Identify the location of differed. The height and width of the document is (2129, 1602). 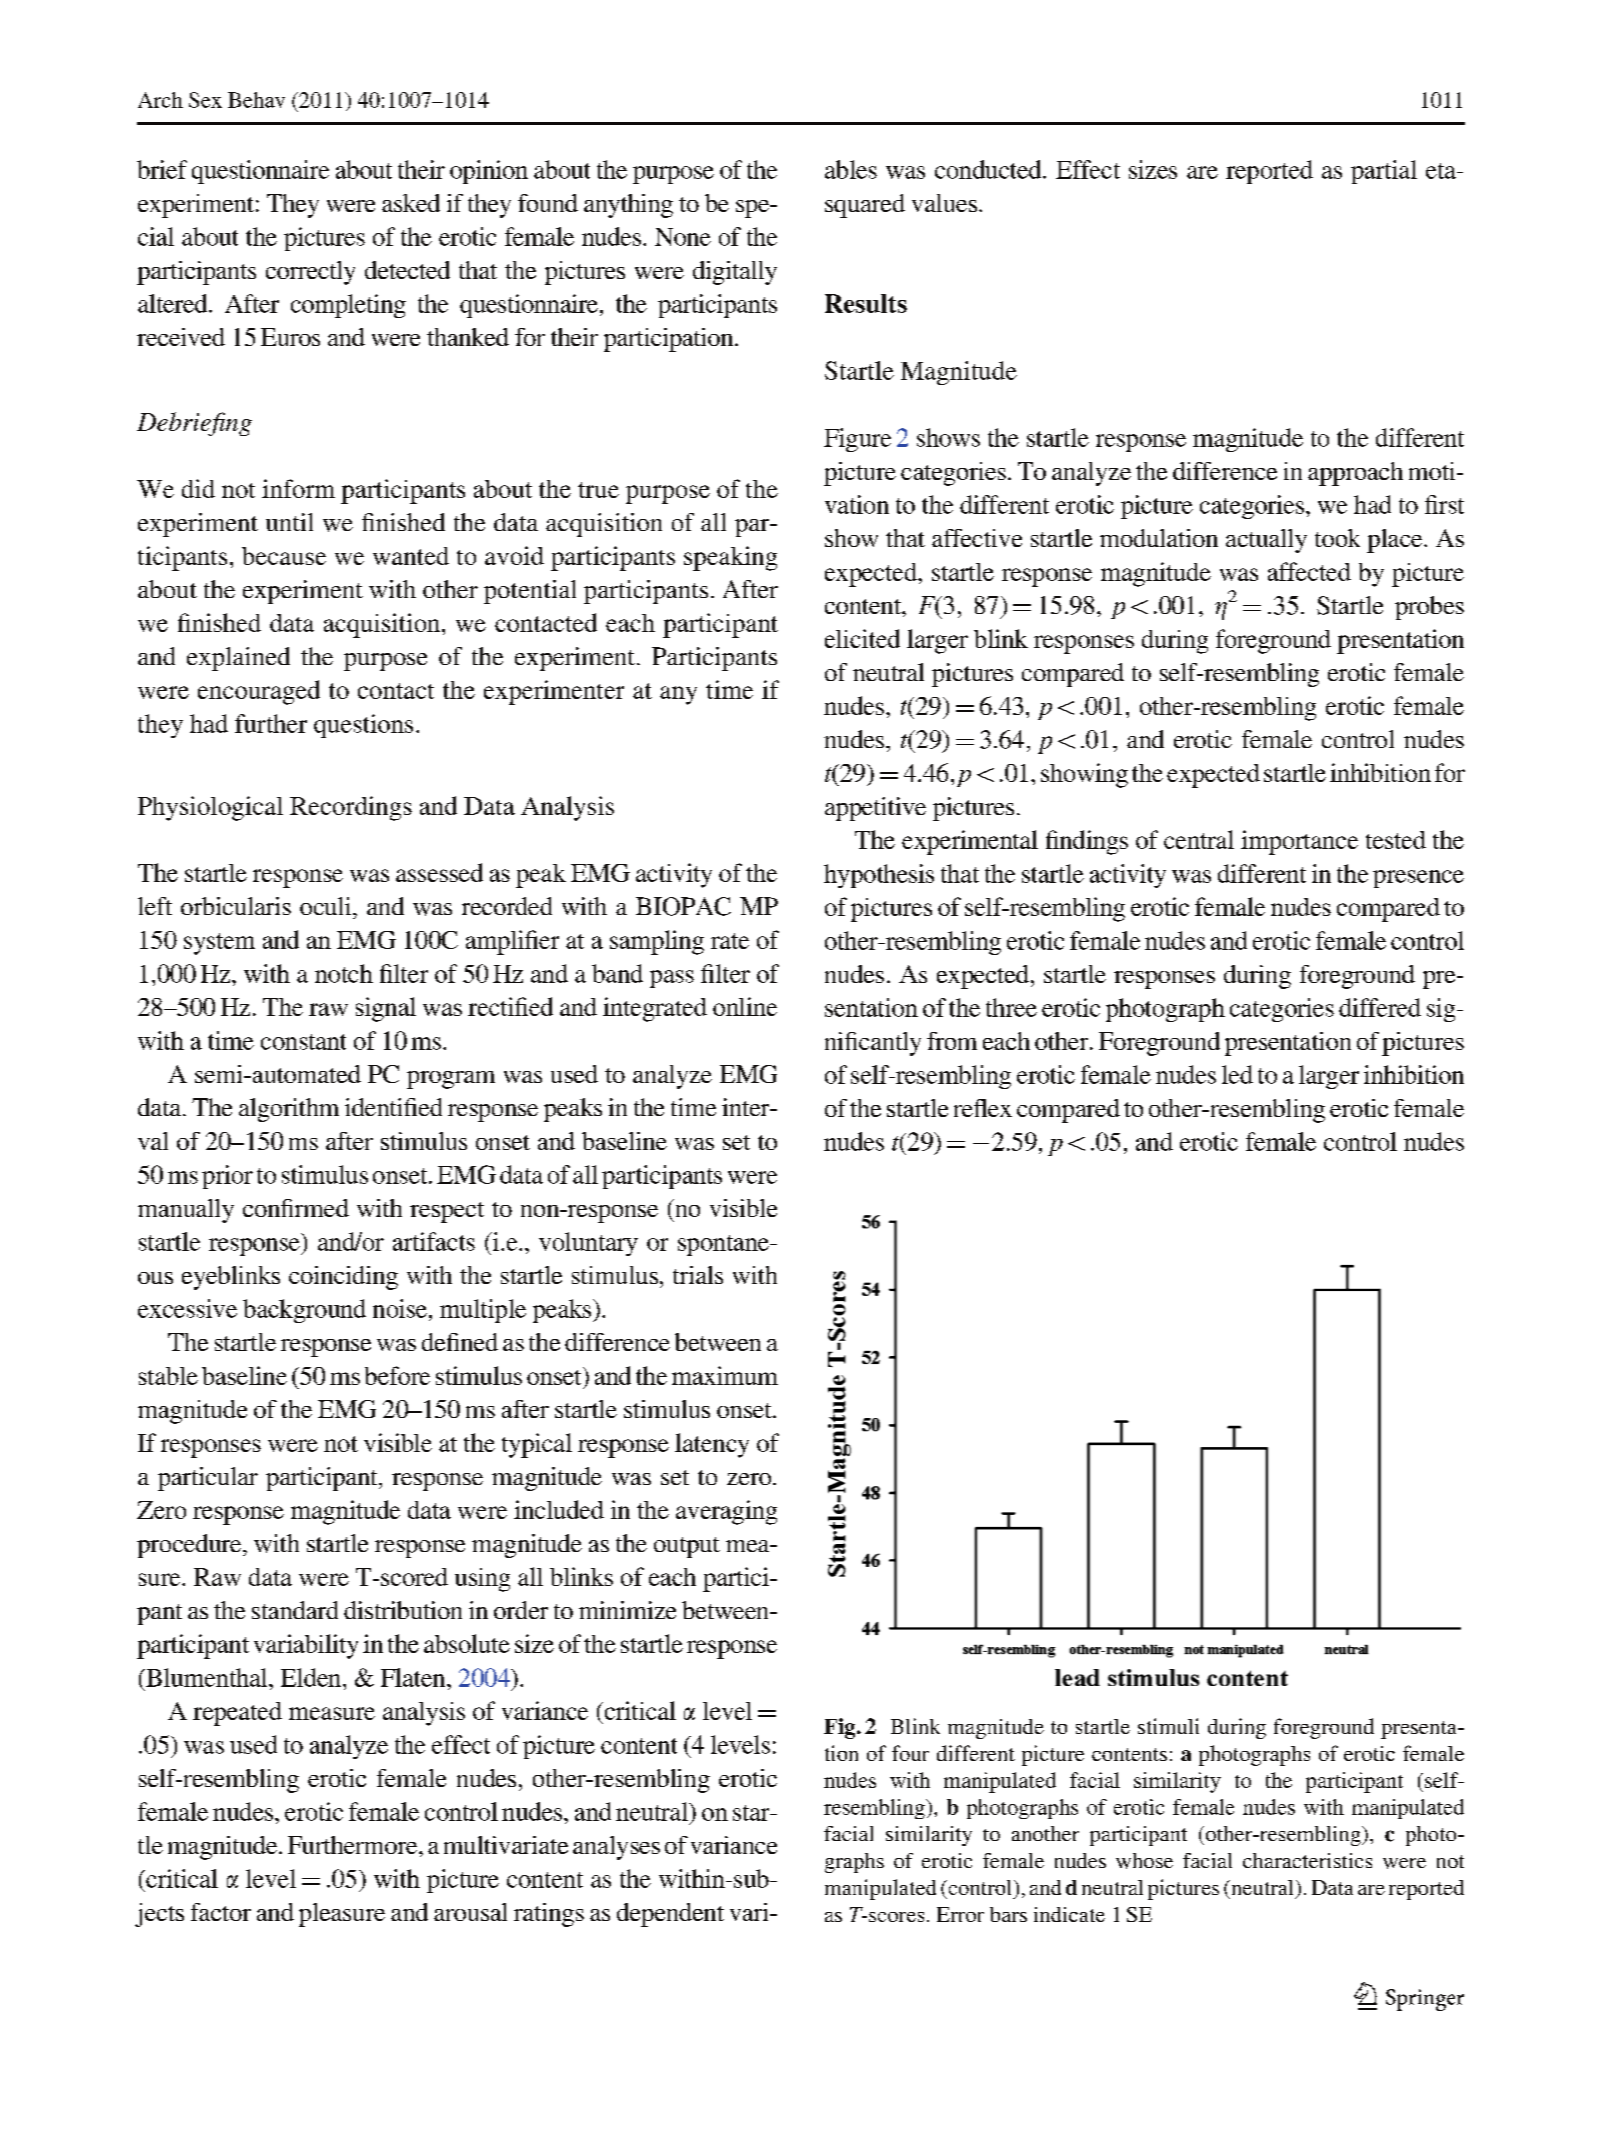
(1380, 1007).
